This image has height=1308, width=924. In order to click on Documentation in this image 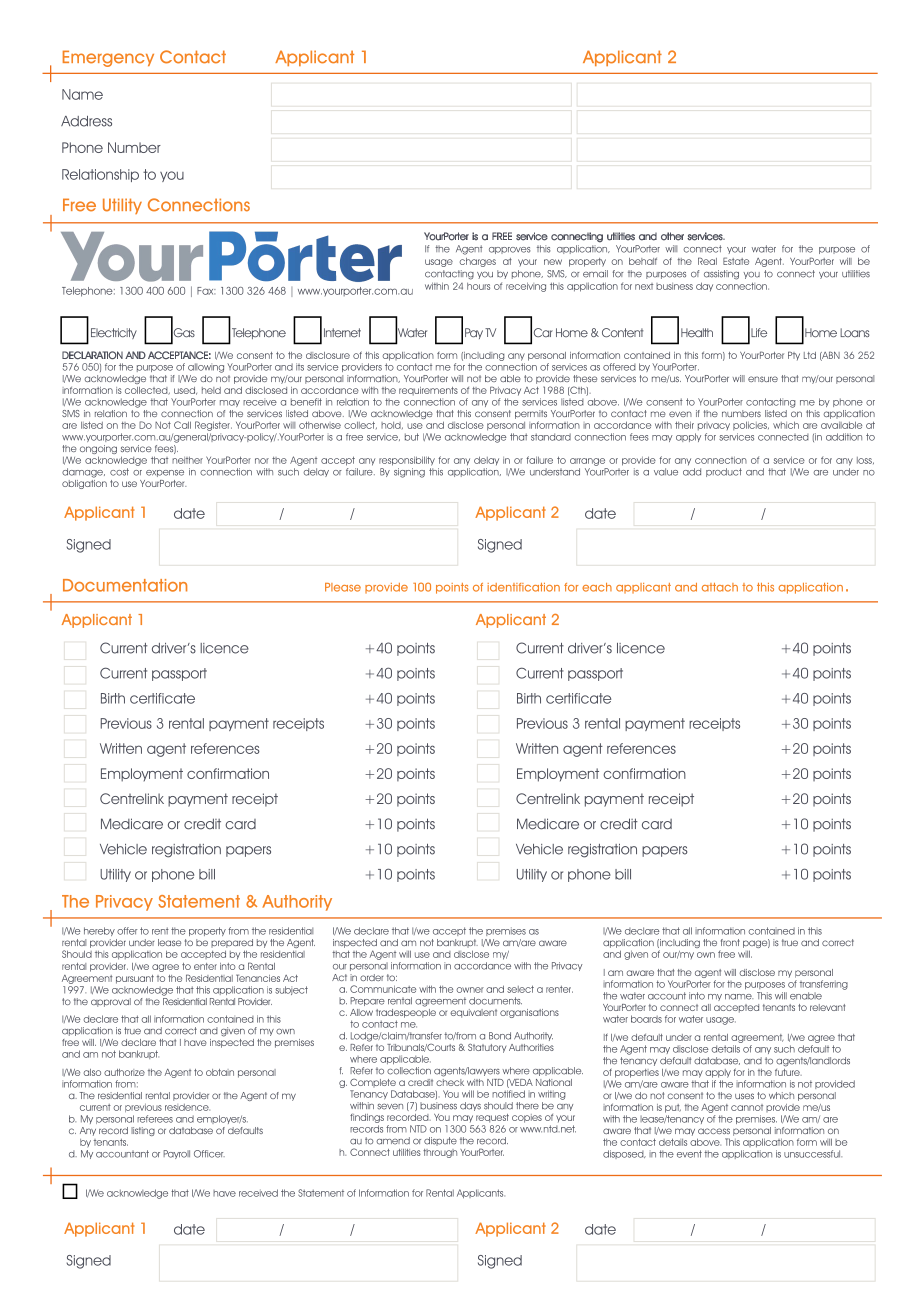, I will do `click(125, 585)`.
